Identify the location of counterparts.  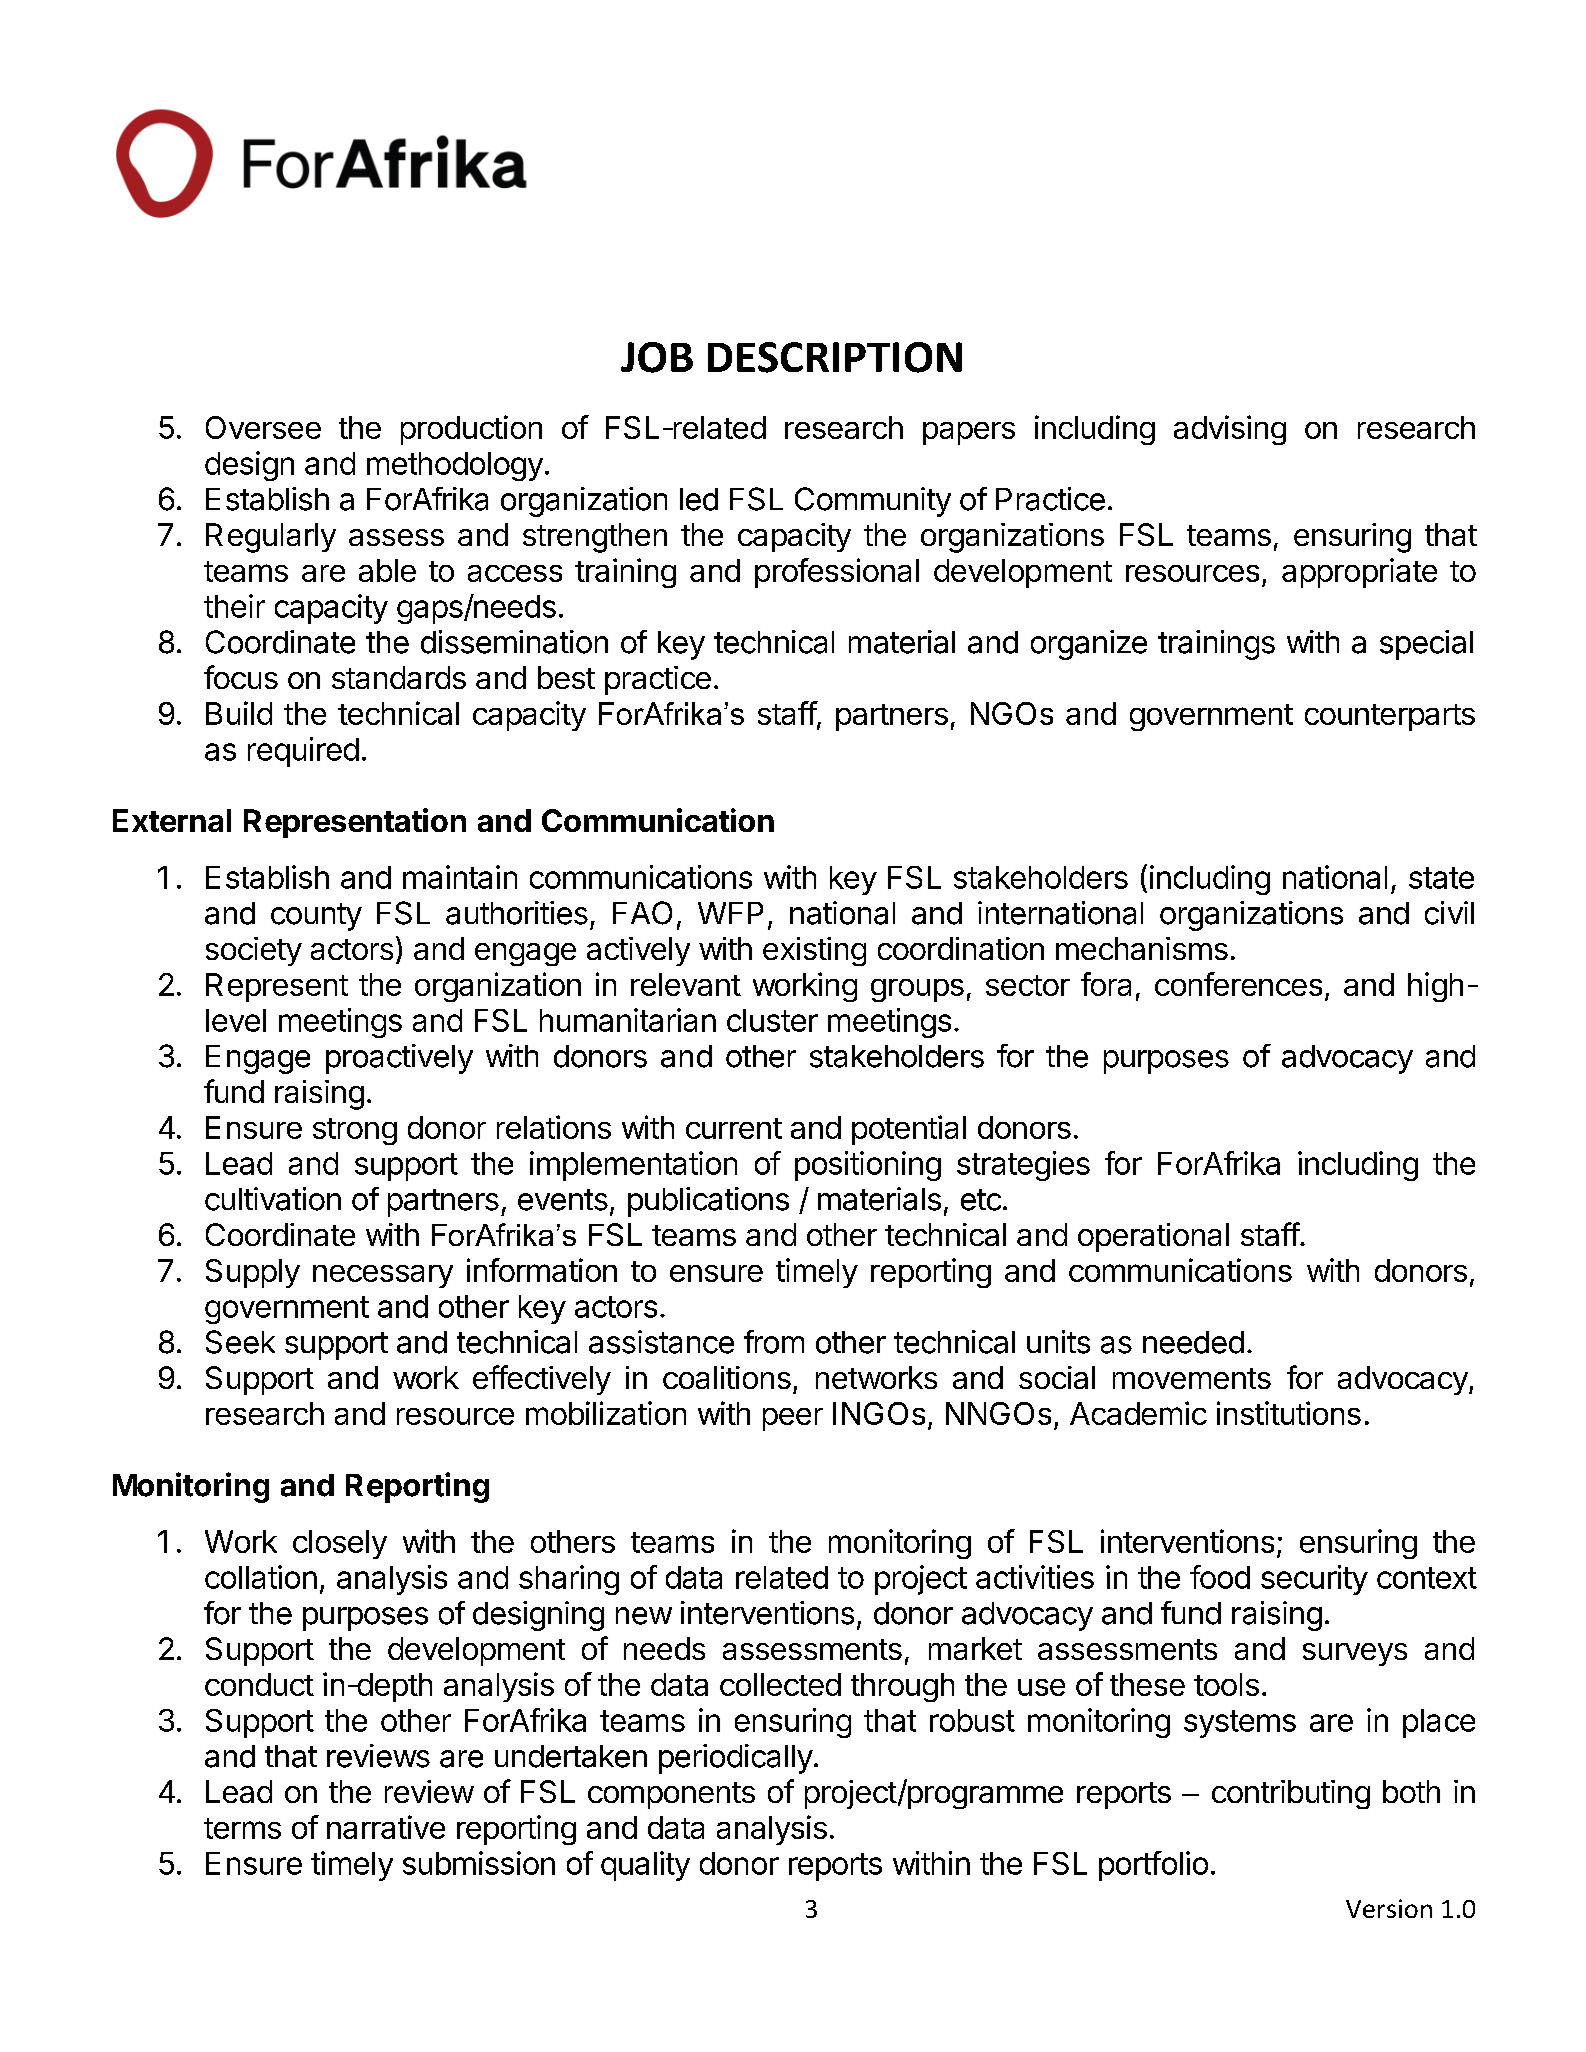
(1390, 717).
